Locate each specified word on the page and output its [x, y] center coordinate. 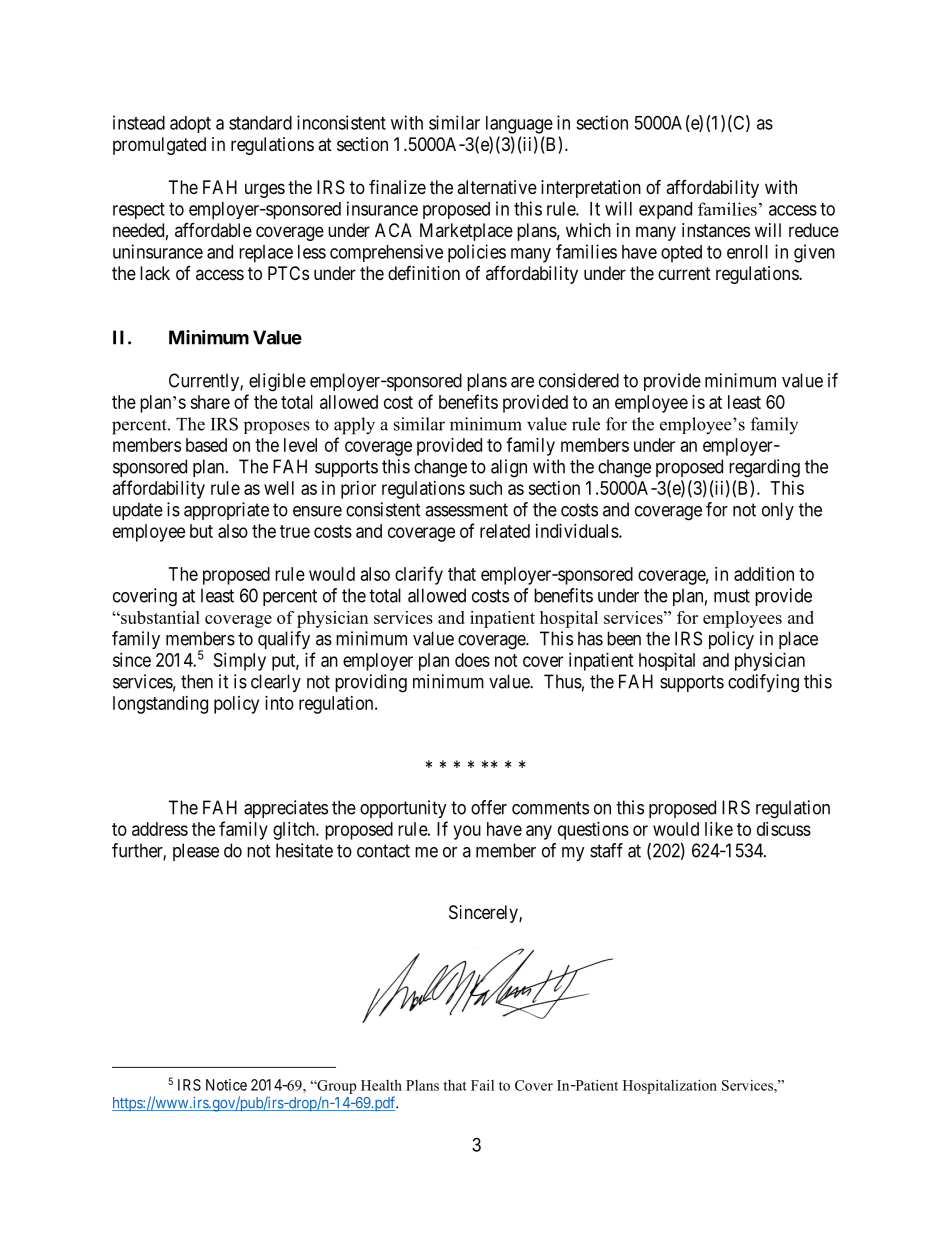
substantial [159, 617]
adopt [190, 124]
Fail [482, 1085]
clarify [419, 575]
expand [665, 210]
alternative [497, 187]
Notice [226, 1085]
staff [606, 850]
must [732, 596]
